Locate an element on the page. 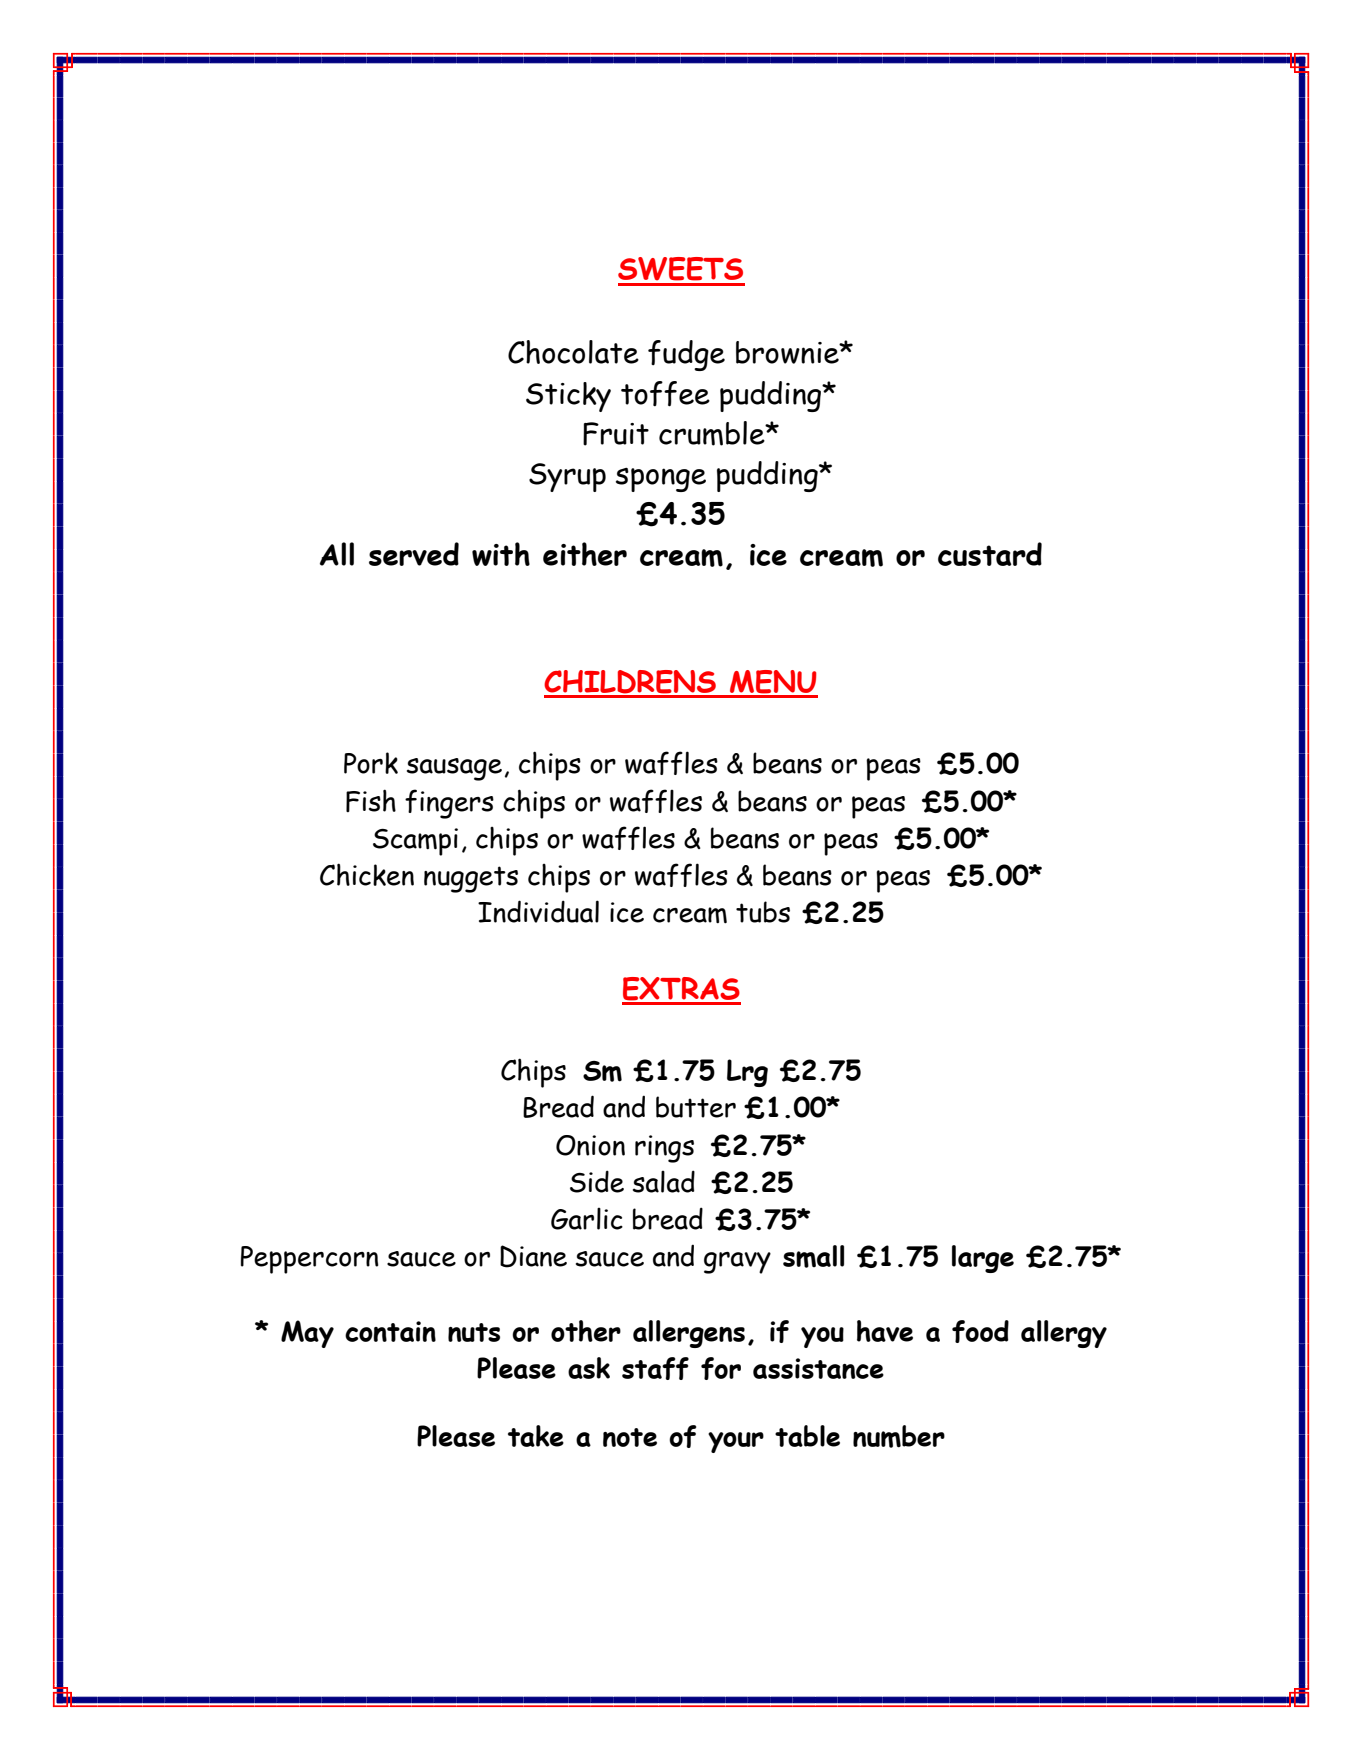 This document has height=1760, width=1362. fudge is located at coordinates (686, 355).
